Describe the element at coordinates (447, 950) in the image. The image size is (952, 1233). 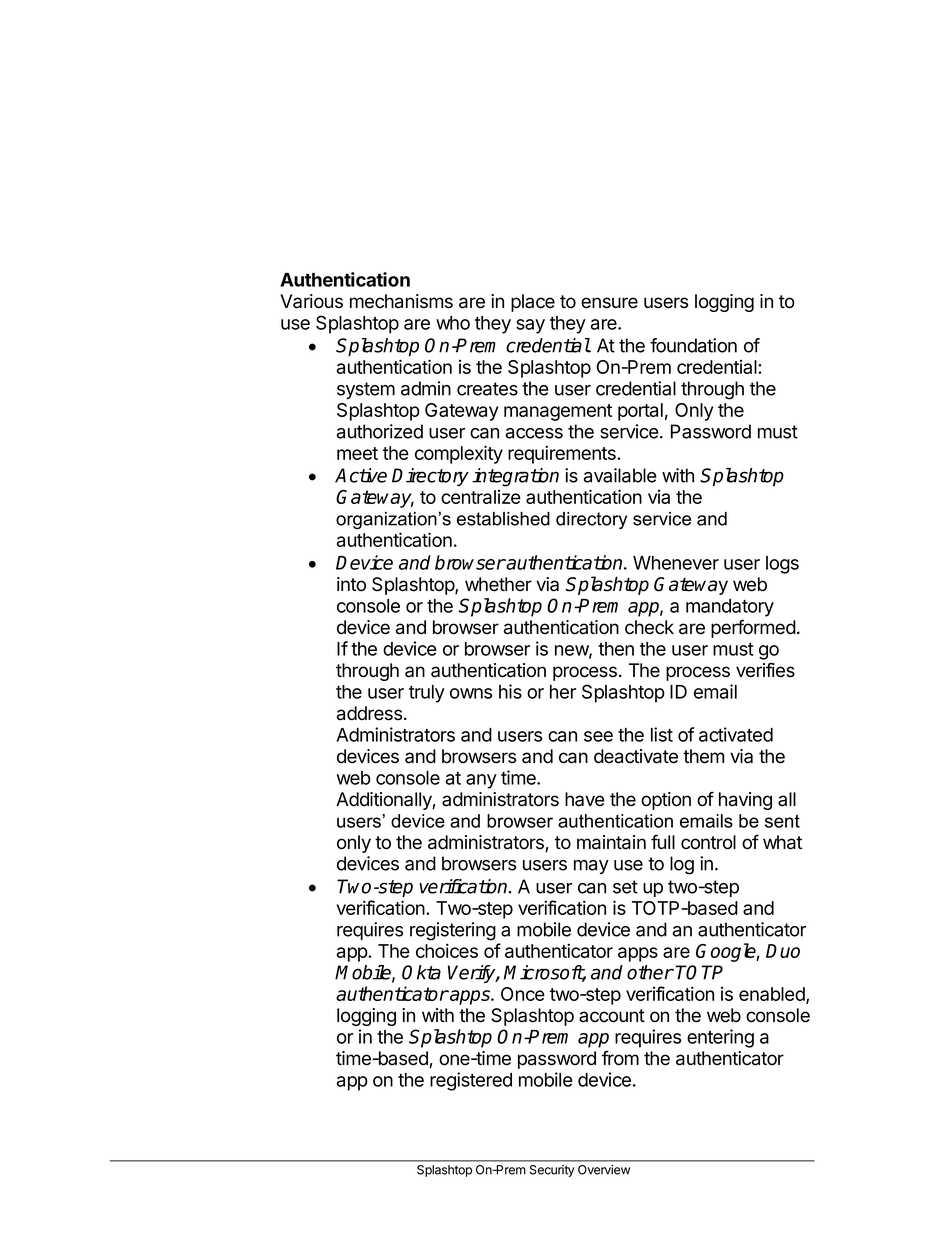
I see `choices` at that location.
